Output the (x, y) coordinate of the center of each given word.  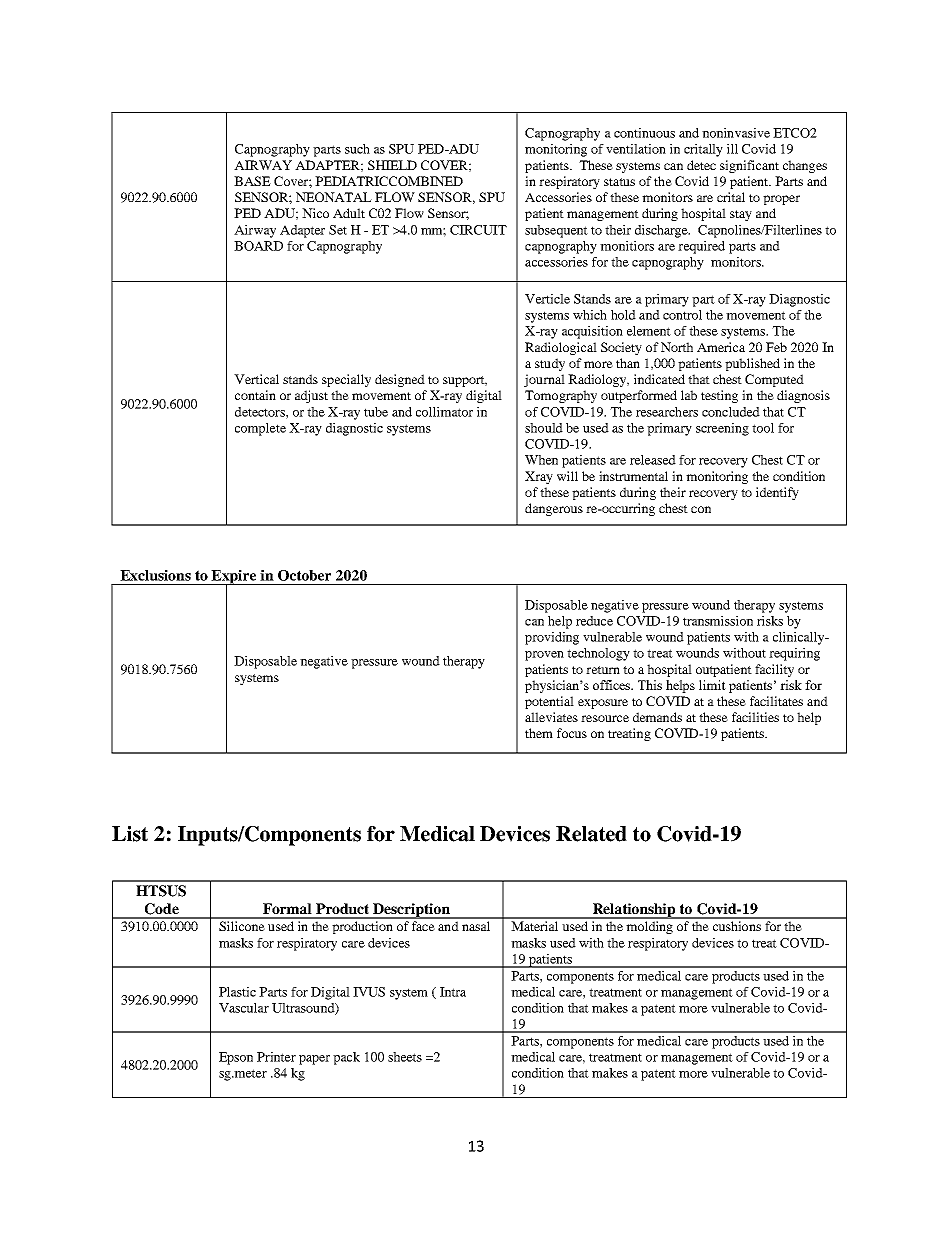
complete (260, 429)
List (130, 834)
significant (749, 166)
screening (722, 429)
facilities (755, 717)
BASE (252, 181)
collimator (444, 412)
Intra (453, 992)
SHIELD (392, 165)
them (539, 733)
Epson (236, 1058)
